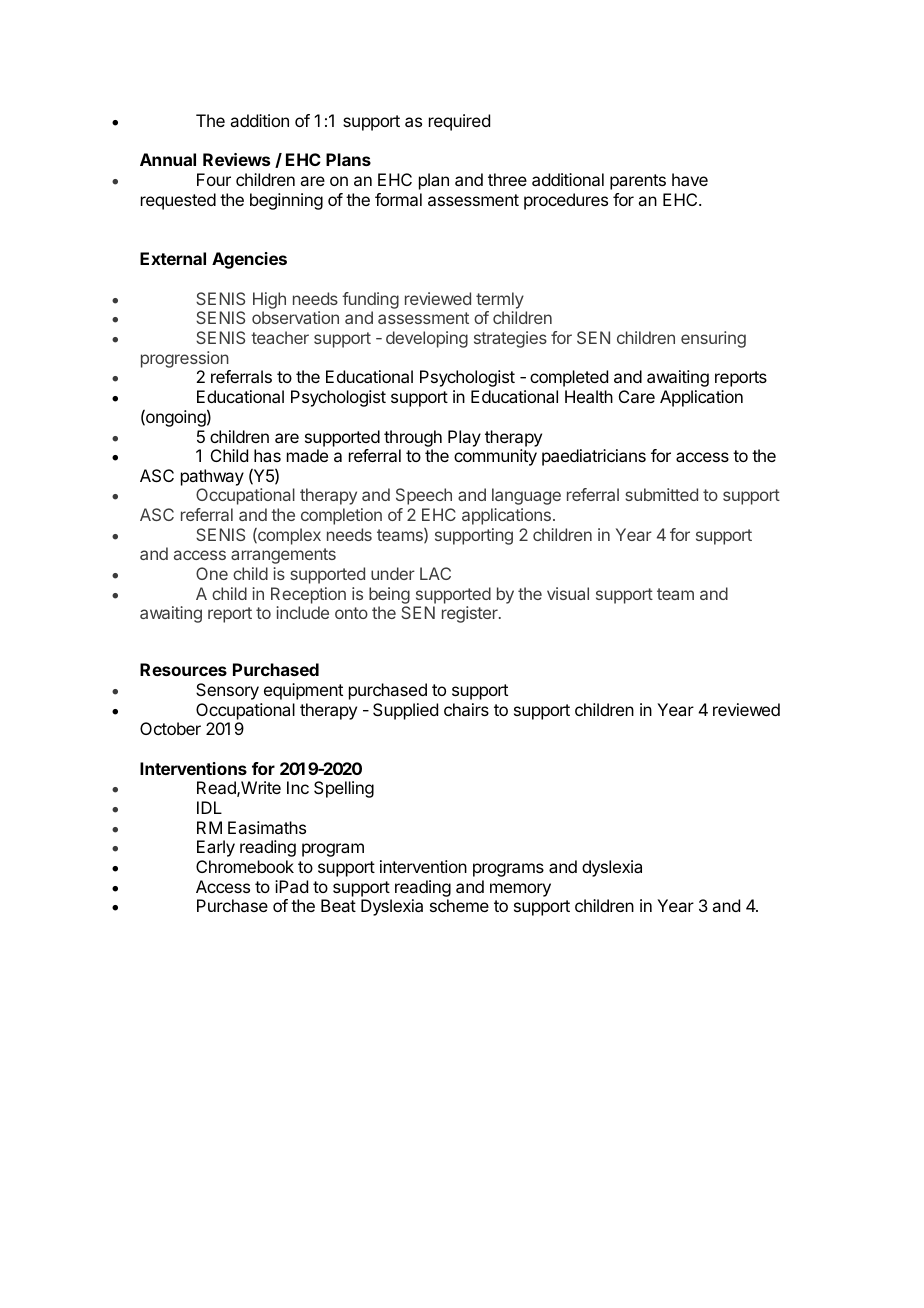  Describe the element at coordinates (212, 477) in the page. I see `pathway` at that location.
